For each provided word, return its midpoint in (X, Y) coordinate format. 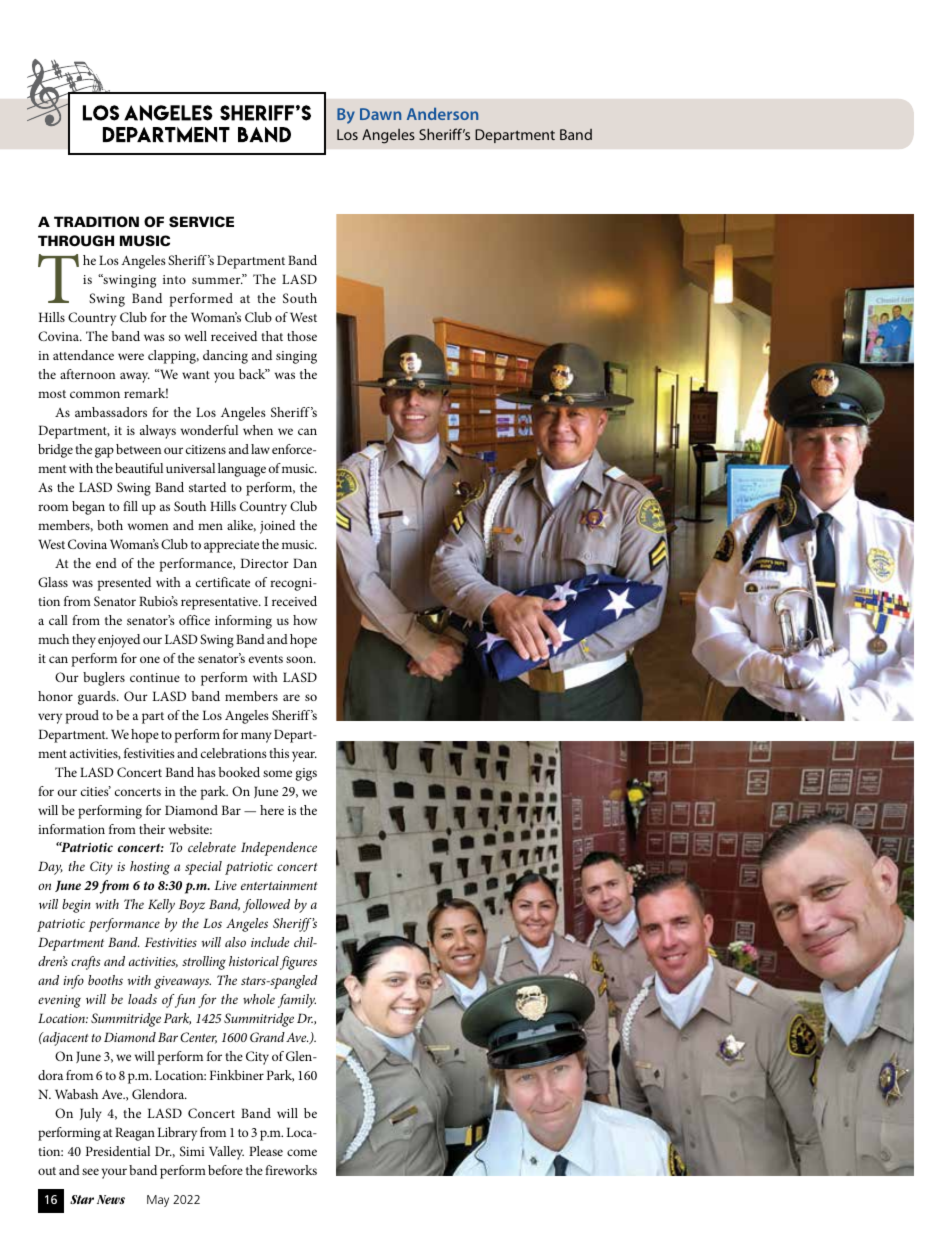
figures (298, 963)
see (90, 1171)
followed (266, 906)
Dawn (380, 114)
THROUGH (76, 241)
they (84, 641)
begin (76, 906)
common (95, 394)
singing (296, 357)
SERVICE (201, 221)
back (253, 374)
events (266, 659)
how (305, 620)
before (225, 1170)
